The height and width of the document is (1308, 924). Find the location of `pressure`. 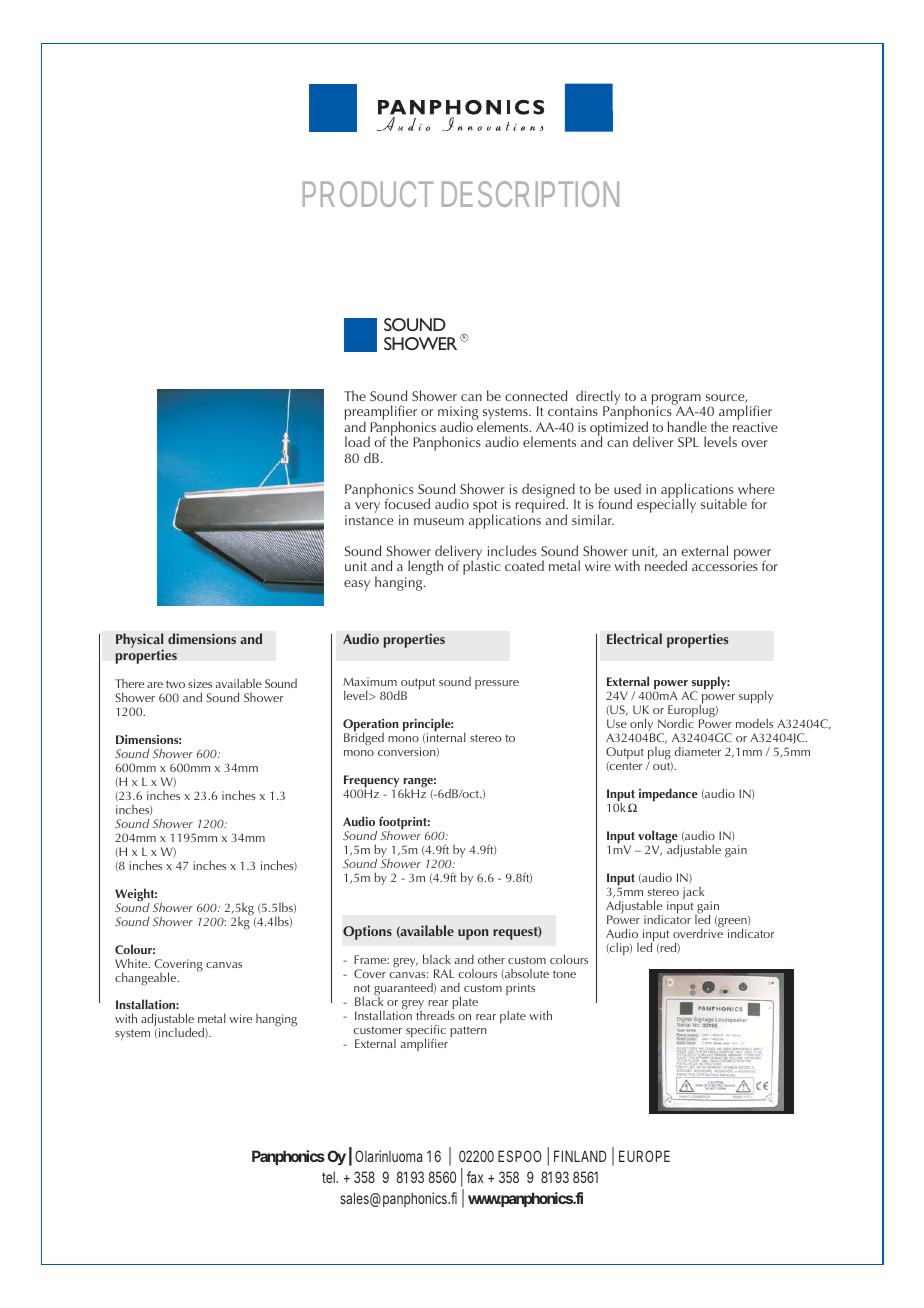

pressure is located at coordinates (497, 684).
